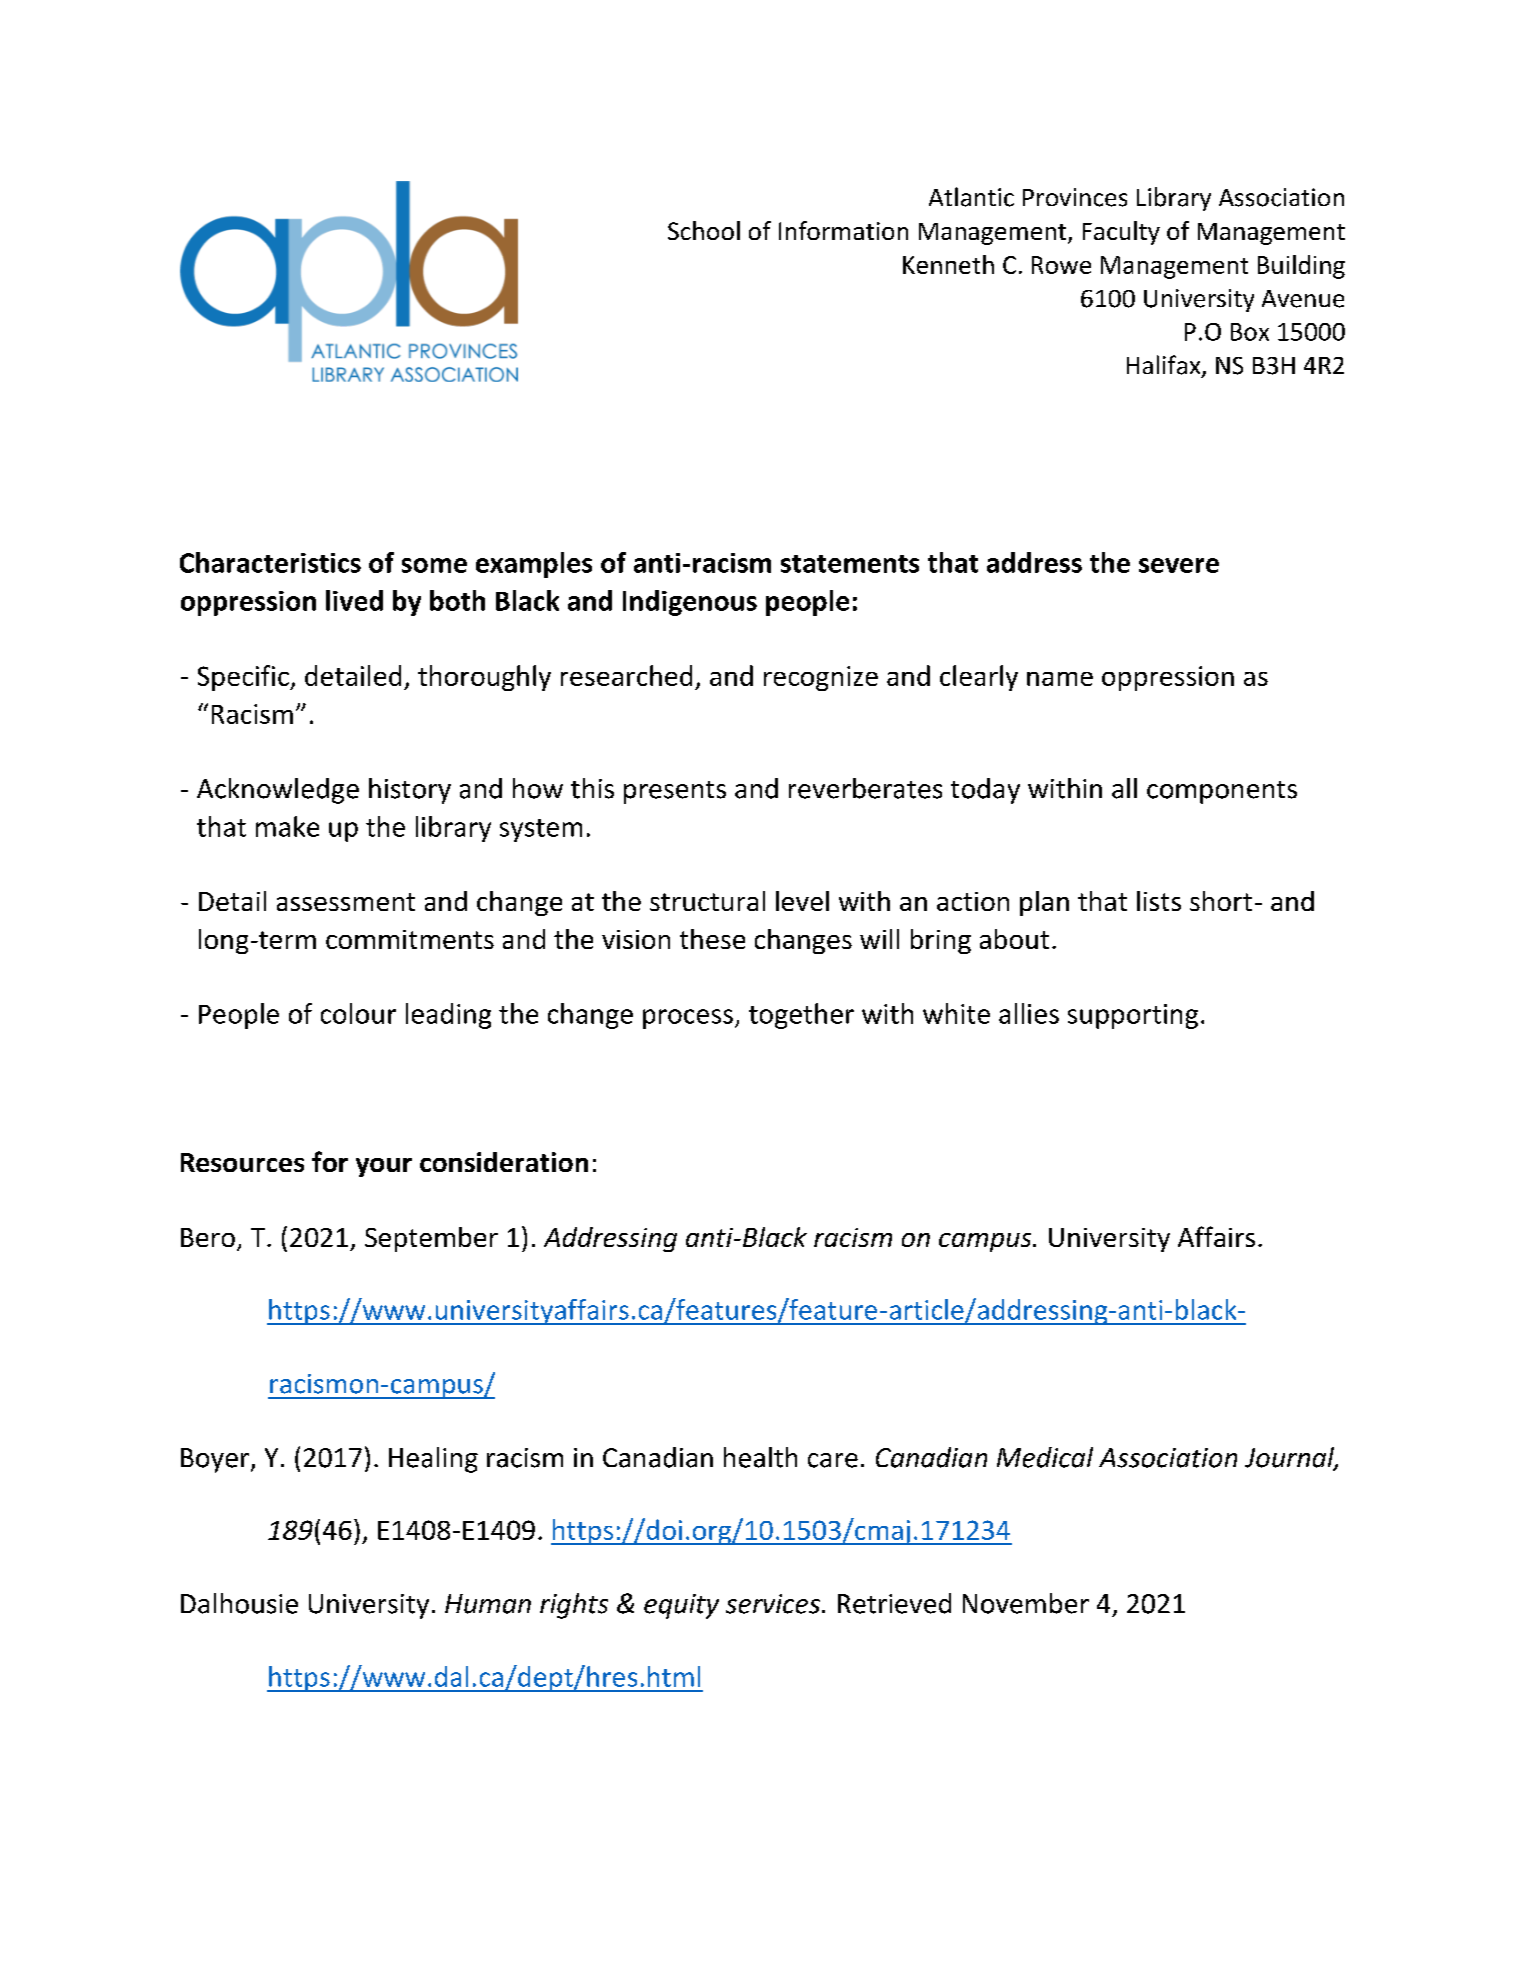 This image has width=1532, height=1982. I want to click on September, so click(431, 1239).
